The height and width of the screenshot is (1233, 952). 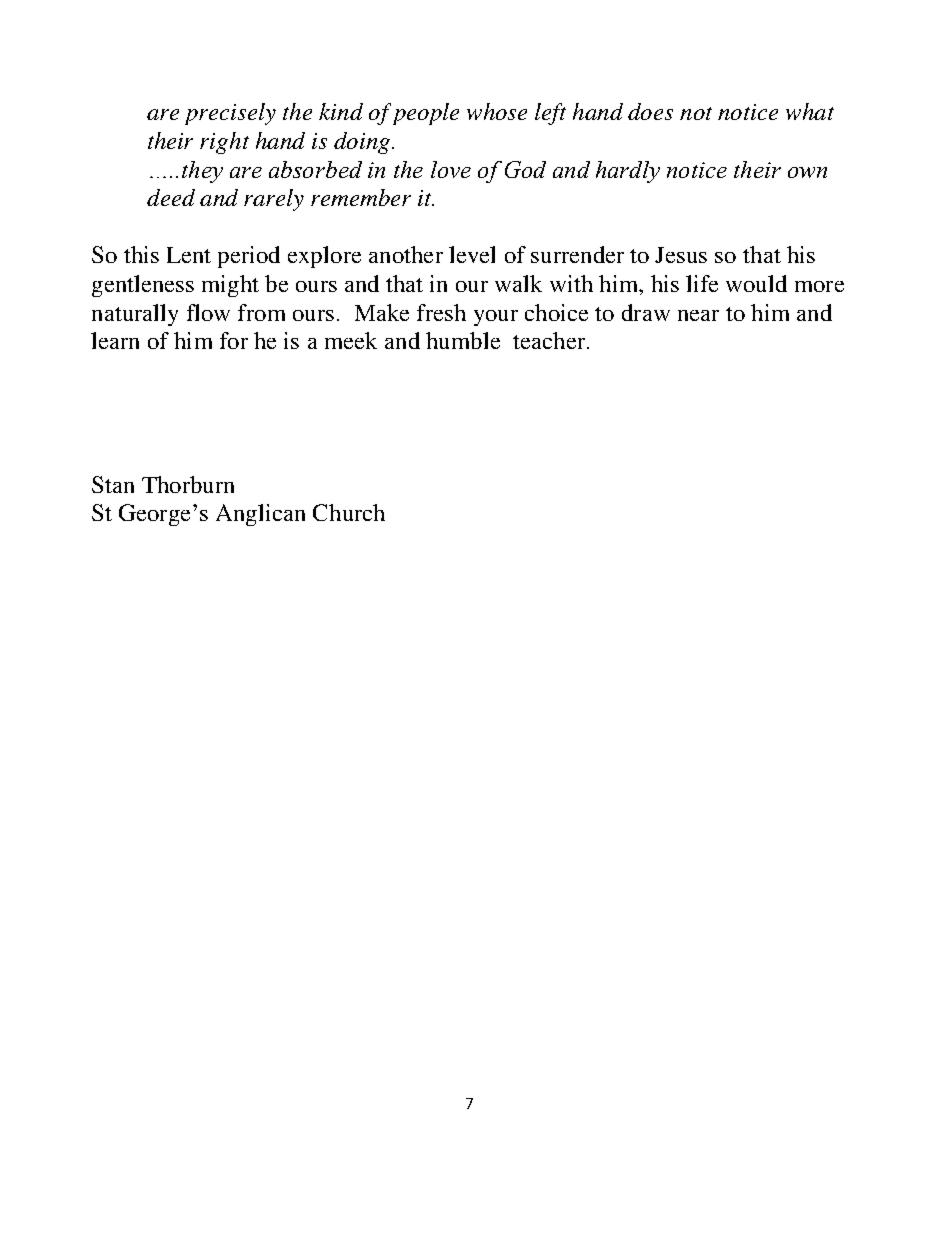 What do you see at coordinates (646, 312) in the screenshot?
I see `draw` at bounding box center [646, 312].
